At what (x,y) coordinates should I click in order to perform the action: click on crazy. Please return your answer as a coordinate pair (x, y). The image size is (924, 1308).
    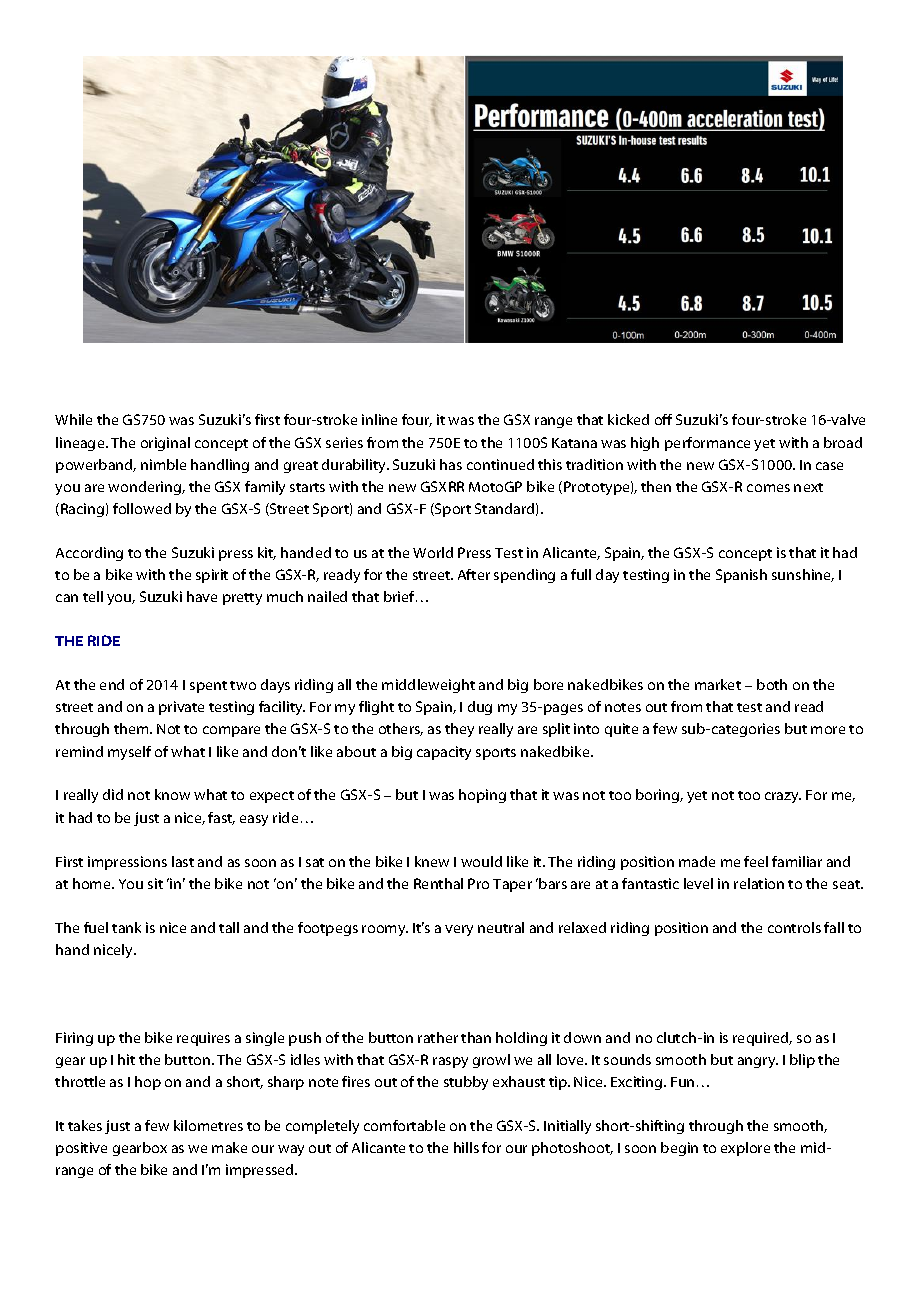
    Looking at the image, I should click on (783, 797).
